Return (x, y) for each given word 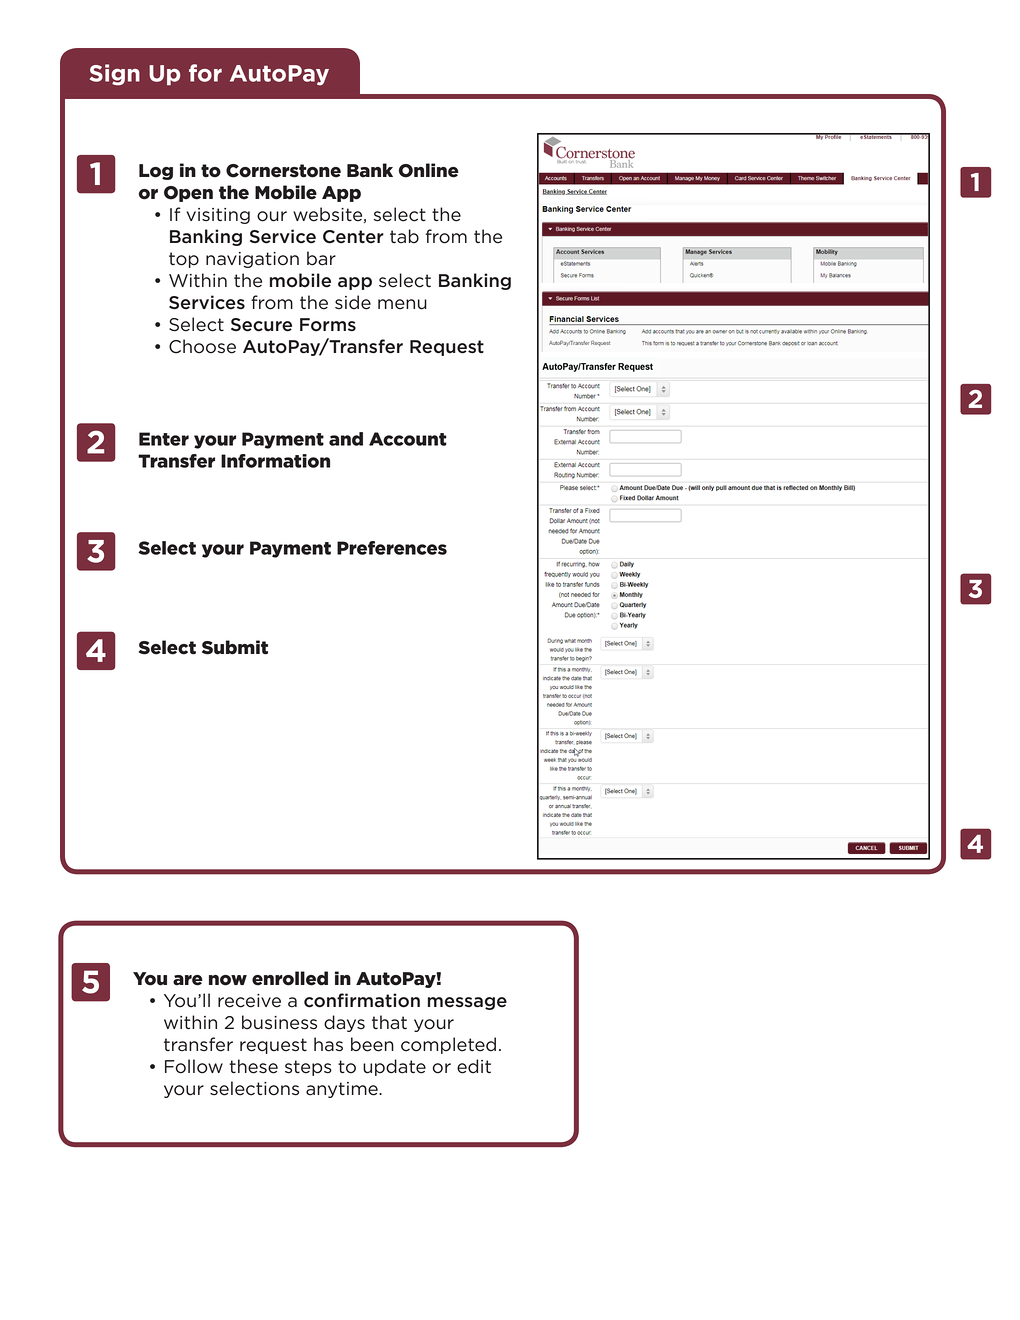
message (467, 1003)
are (188, 980)
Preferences (392, 548)
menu (402, 304)
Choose (202, 346)
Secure (261, 325)
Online (429, 170)
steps (308, 1068)
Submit (235, 647)
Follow (194, 1066)
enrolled (290, 978)
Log (156, 172)
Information (275, 461)
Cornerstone (283, 171)
